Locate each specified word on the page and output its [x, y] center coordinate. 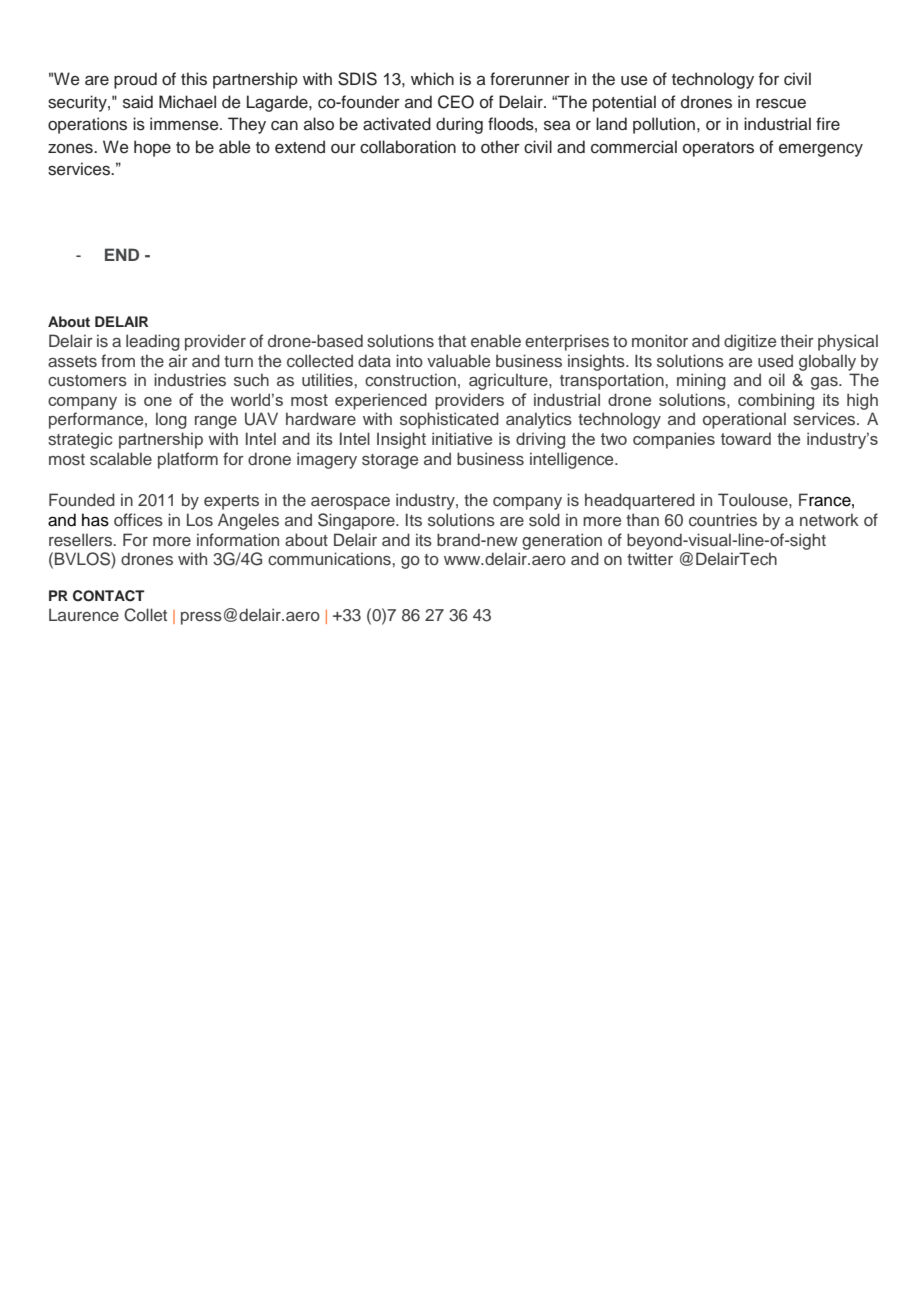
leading [153, 342]
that [452, 340]
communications [330, 559]
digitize [750, 342]
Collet [145, 615]
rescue [781, 104]
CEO [456, 102]
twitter [650, 558]
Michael [187, 102]
